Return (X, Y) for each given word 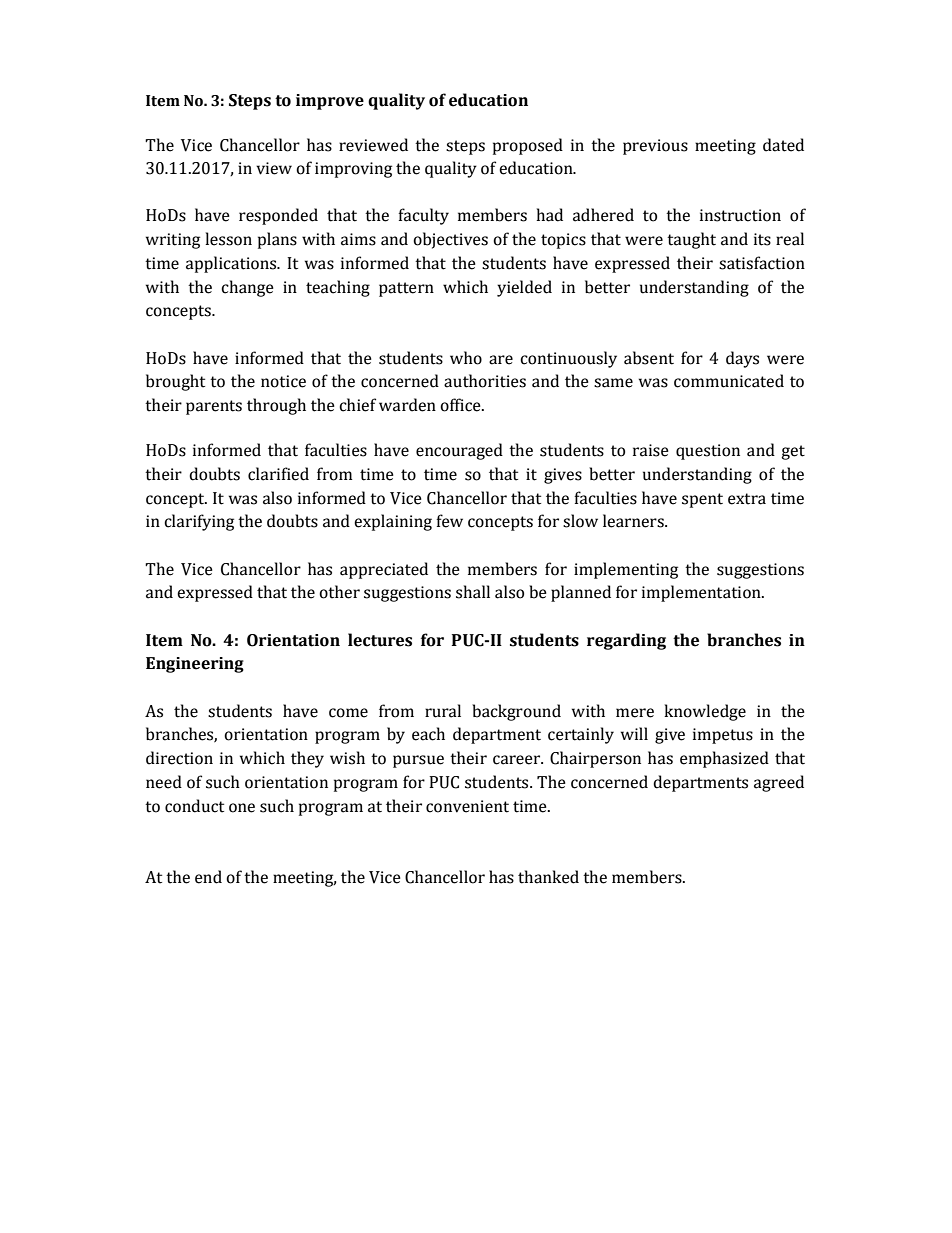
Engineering (195, 665)
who (466, 358)
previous (655, 147)
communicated (729, 381)
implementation (702, 593)
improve (330, 102)
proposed (528, 146)
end (208, 877)
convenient (467, 806)
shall (473, 592)
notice (283, 381)
